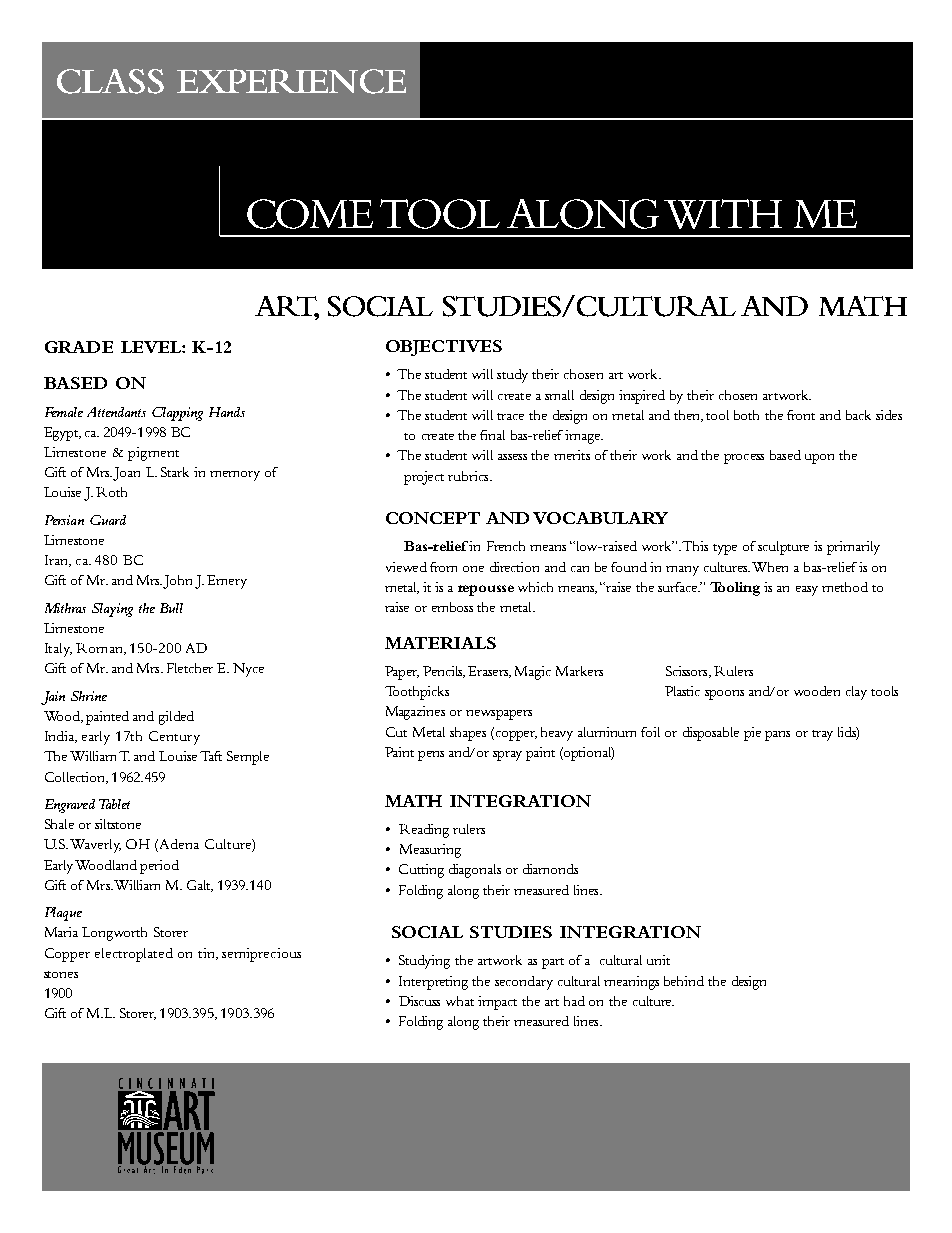 The image size is (952, 1233). What do you see at coordinates (506, 546) in the document?
I see `French` at bounding box center [506, 546].
